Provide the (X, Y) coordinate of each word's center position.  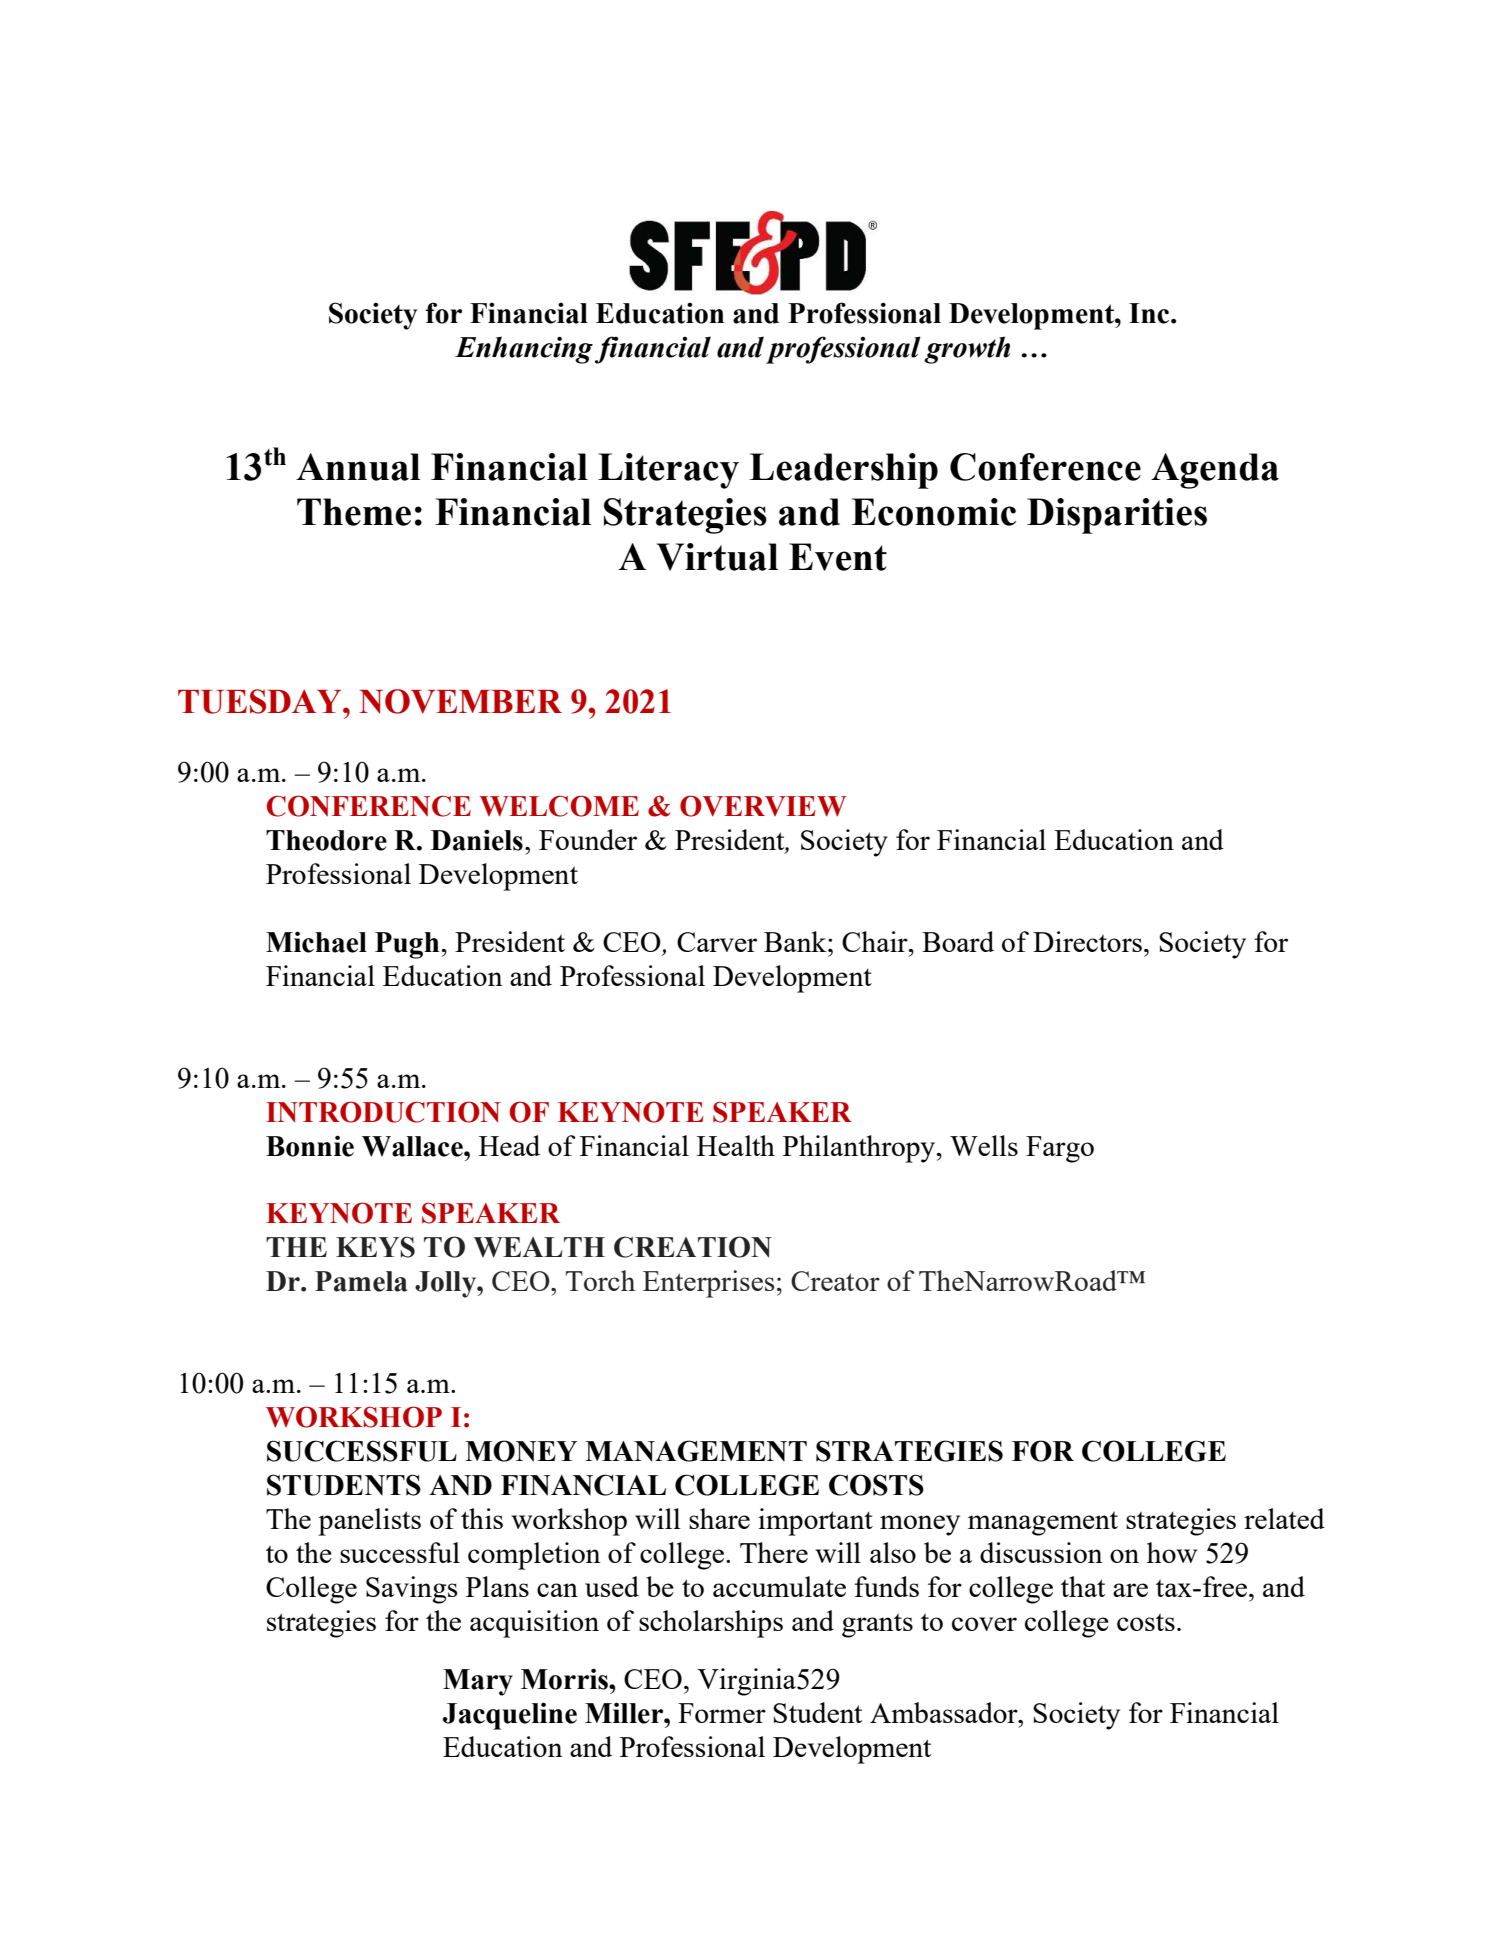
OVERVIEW (763, 806)
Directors (1087, 941)
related (1284, 1518)
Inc (1150, 313)
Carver (717, 942)
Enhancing (524, 350)
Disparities (1117, 516)
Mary (478, 1682)
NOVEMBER (460, 701)
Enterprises (708, 1284)
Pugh (407, 945)
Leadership (843, 471)
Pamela (361, 1281)
